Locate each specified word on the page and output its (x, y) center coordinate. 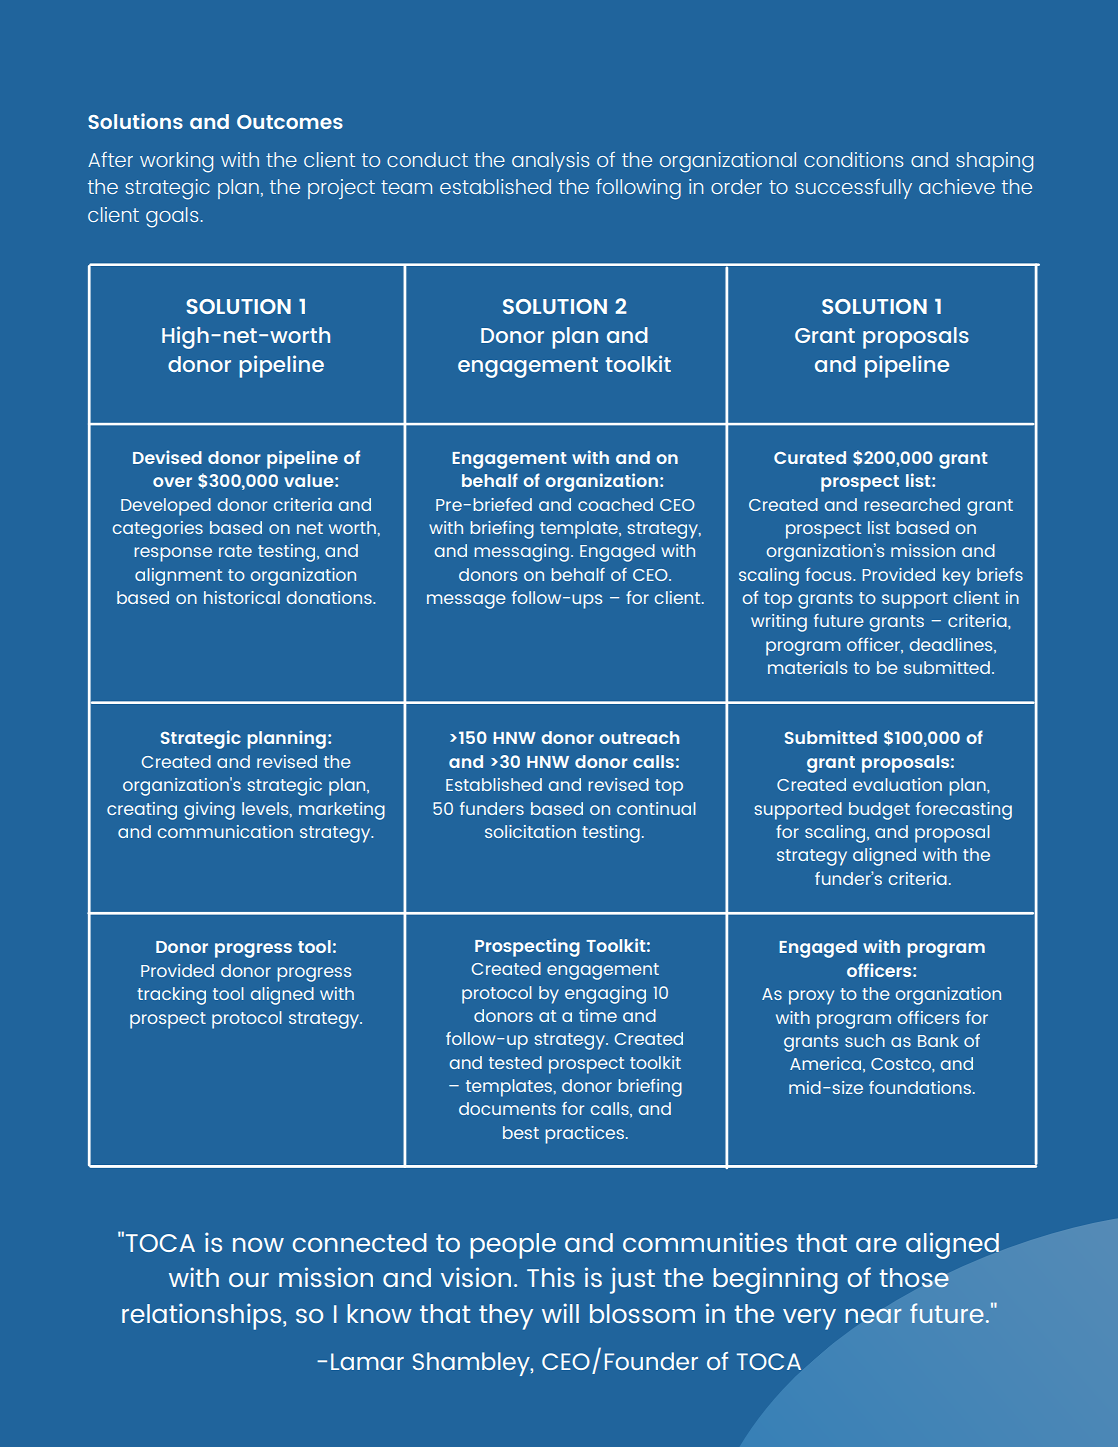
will (560, 1313)
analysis (551, 162)
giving (209, 811)
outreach (639, 737)
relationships (201, 1316)
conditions (854, 159)
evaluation (897, 784)
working (176, 162)
